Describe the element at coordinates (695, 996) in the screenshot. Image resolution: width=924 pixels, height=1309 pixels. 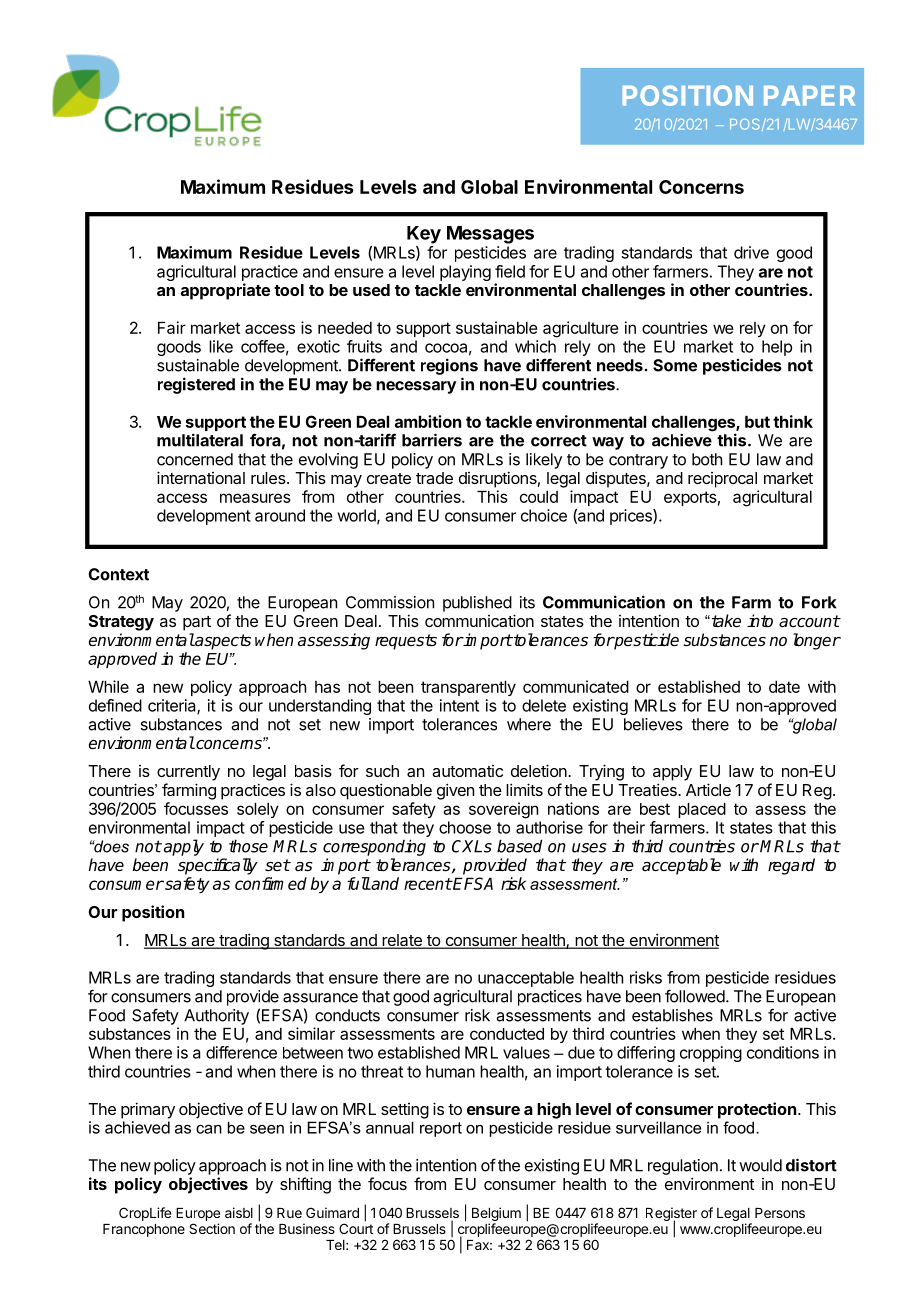
I see `followed` at that location.
